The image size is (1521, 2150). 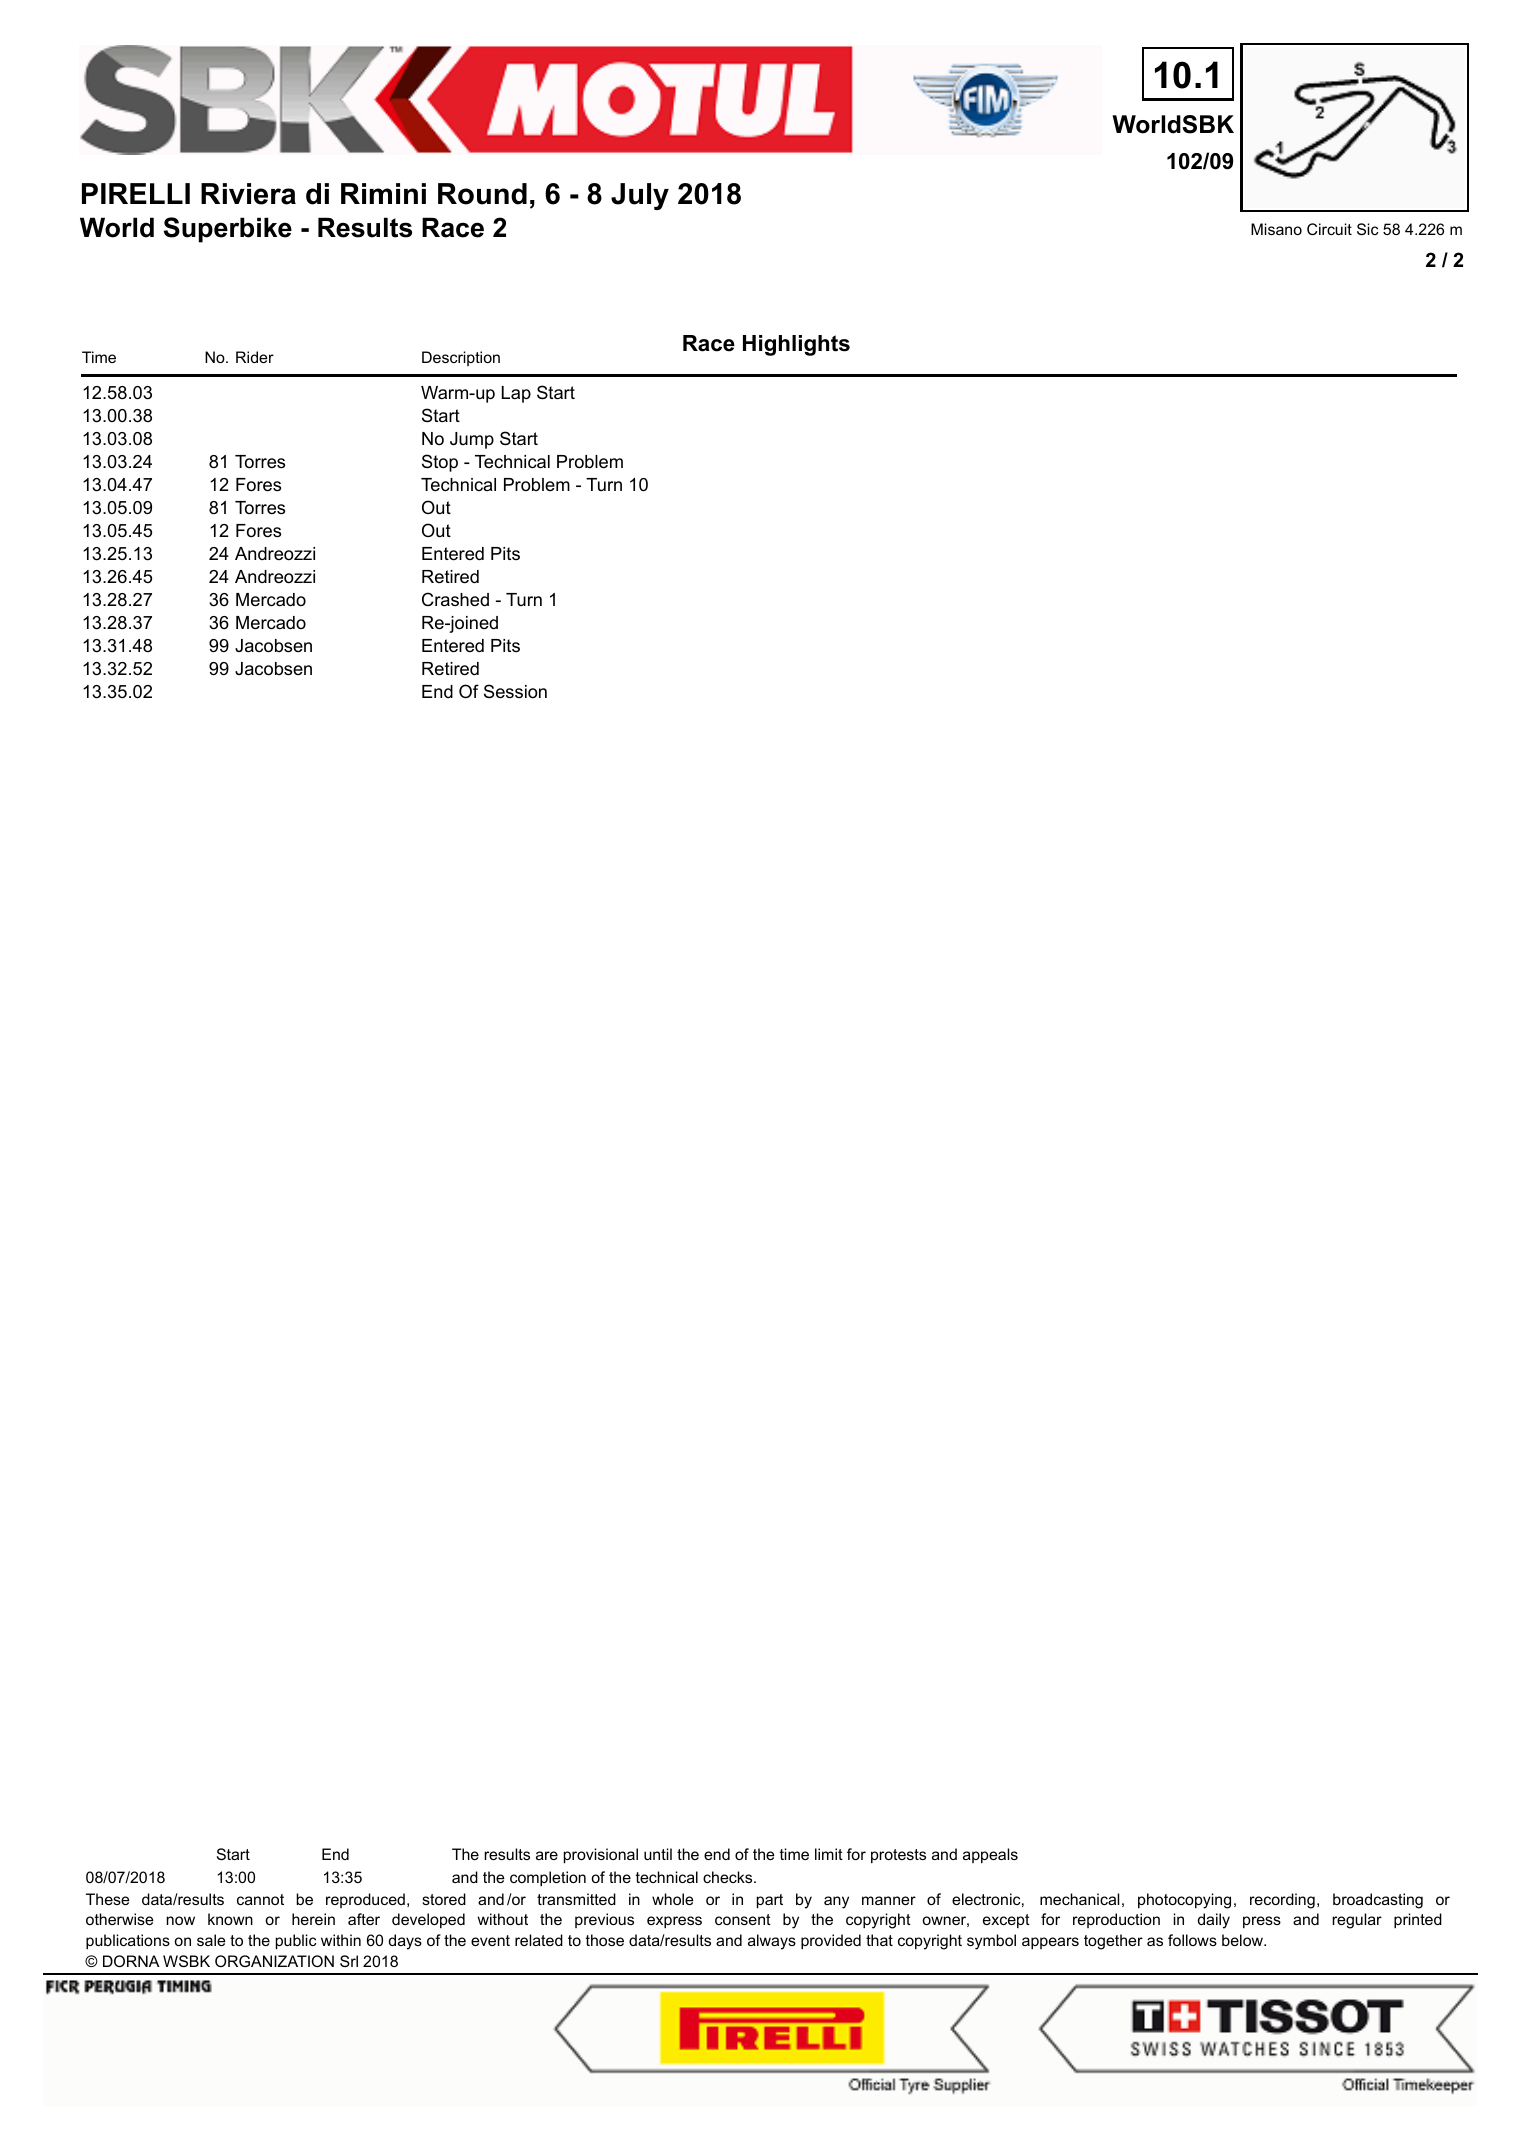 What do you see at coordinates (248, 194) in the page?
I see `Riviera` at bounding box center [248, 194].
